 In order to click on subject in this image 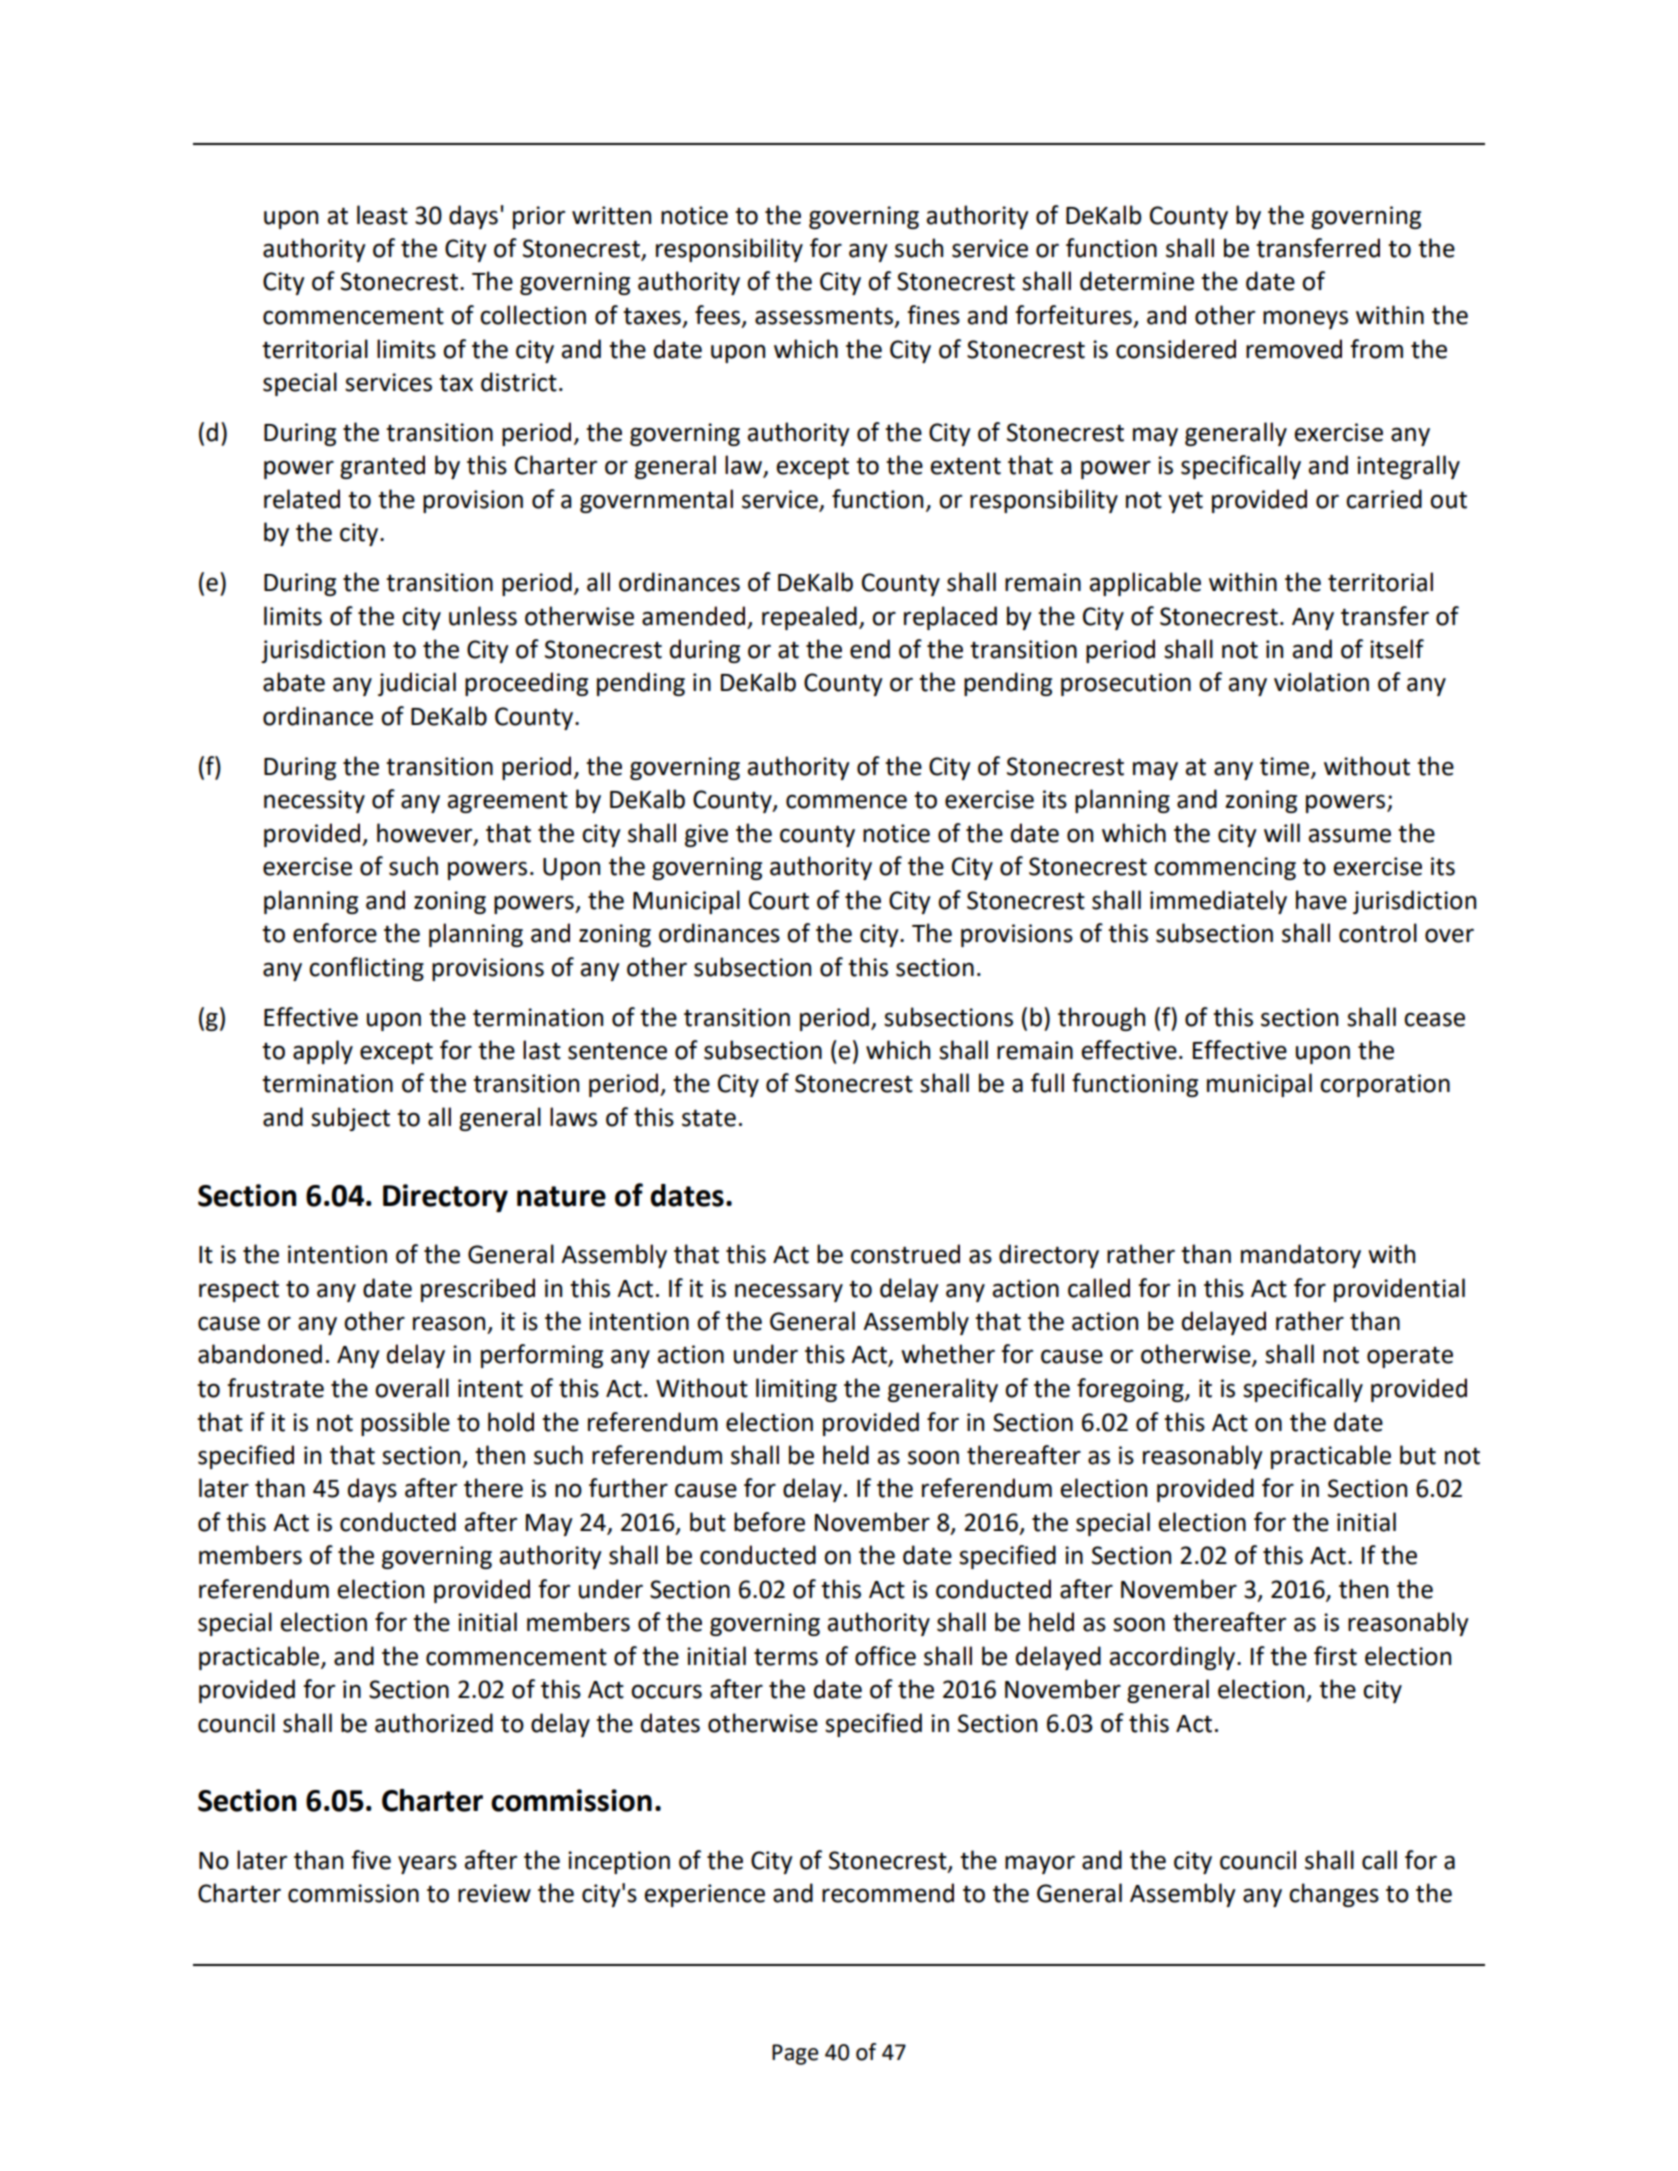, I will do `click(350, 1119)`.
